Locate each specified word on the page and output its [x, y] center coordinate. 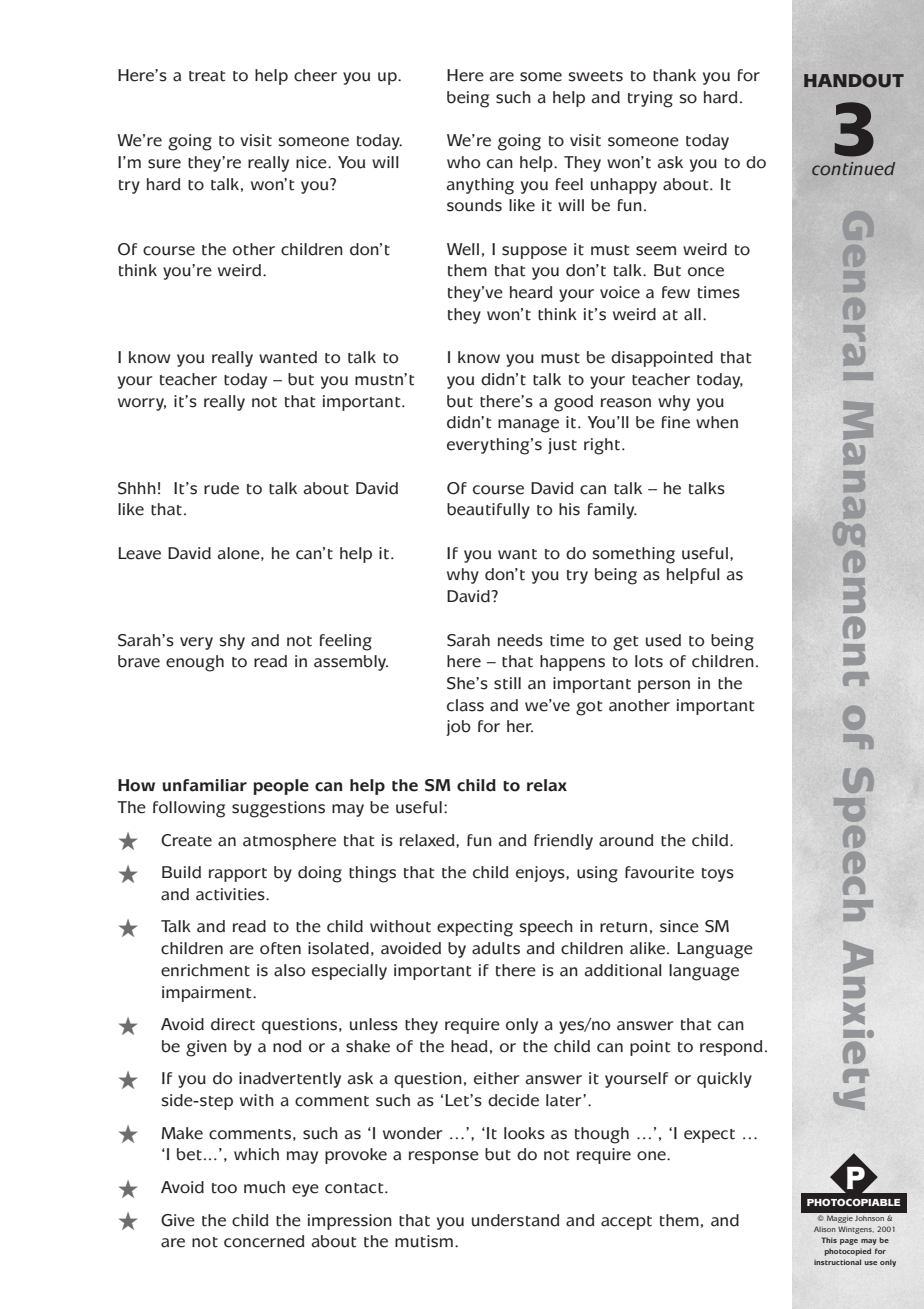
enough [195, 663]
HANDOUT [854, 81]
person [664, 686]
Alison [825, 1229]
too [224, 1188]
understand [516, 1220]
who [463, 162]
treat [207, 76]
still [507, 683]
